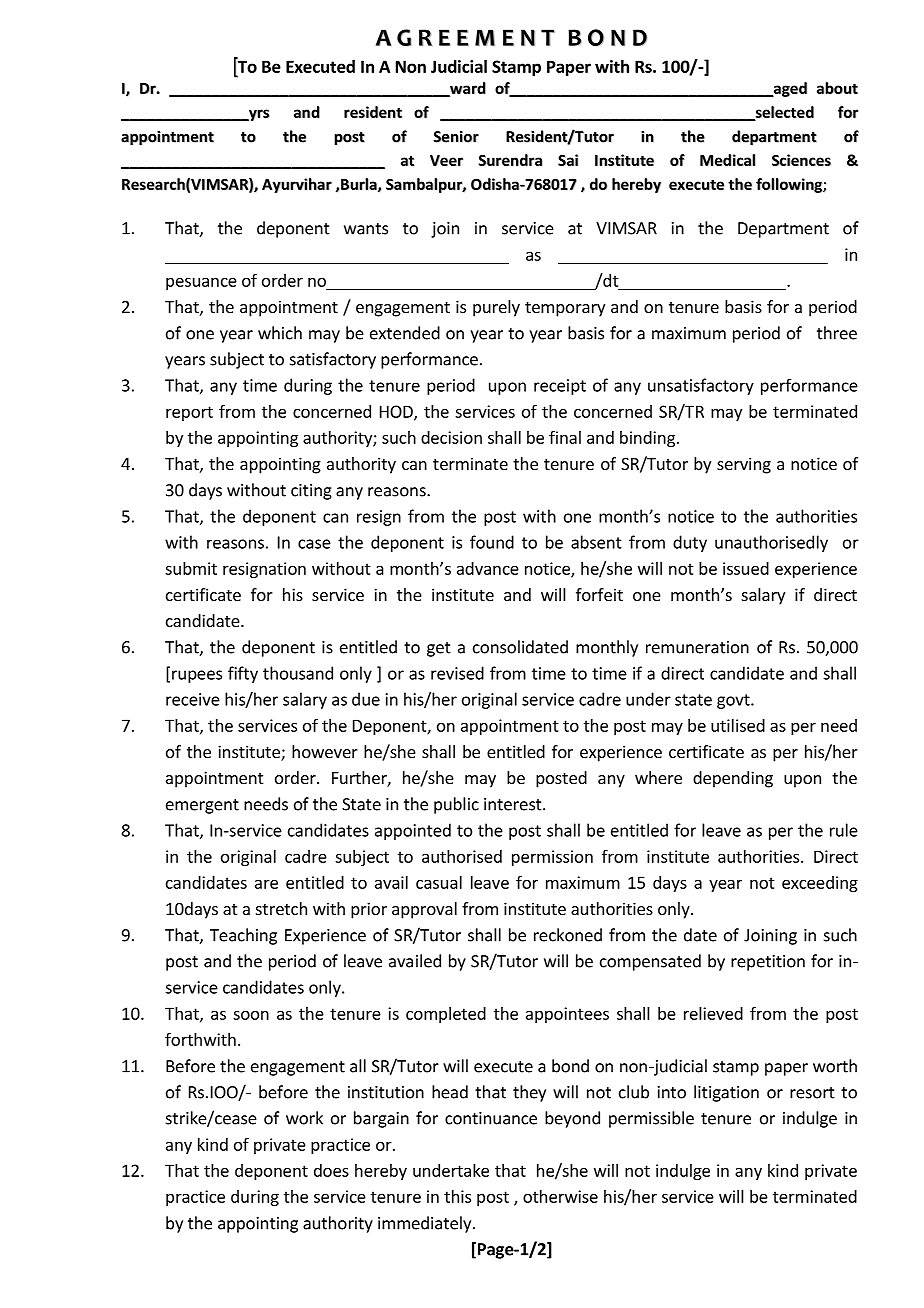  I want to click on are, so click(266, 884).
